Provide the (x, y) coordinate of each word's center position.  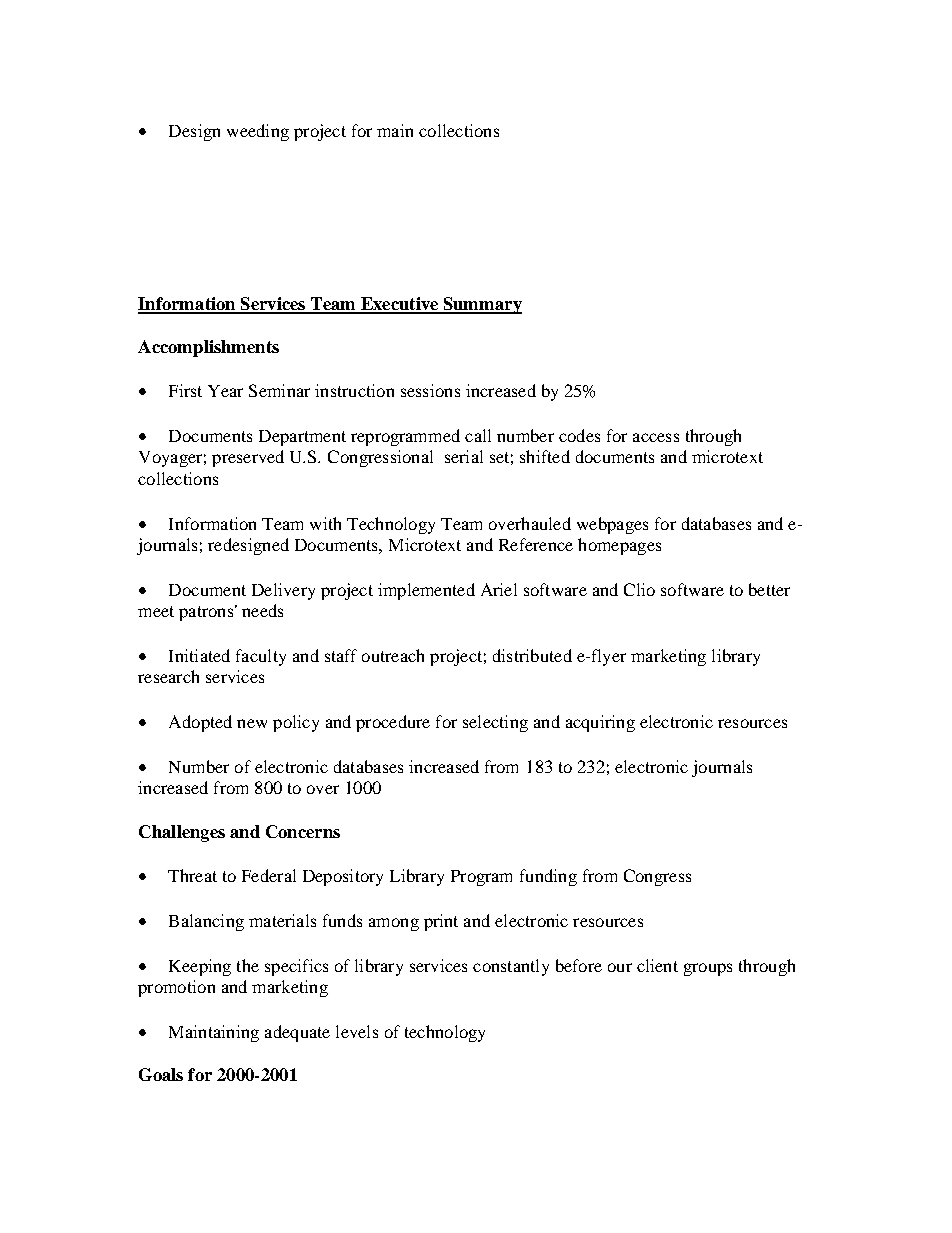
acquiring (600, 723)
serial (464, 456)
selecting (495, 723)
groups (708, 969)
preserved (248, 458)
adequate (297, 1033)
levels (357, 1031)
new (252, 723)
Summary (481, 305)
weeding (258, 132)
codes (579, 435)
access (656, 437)
